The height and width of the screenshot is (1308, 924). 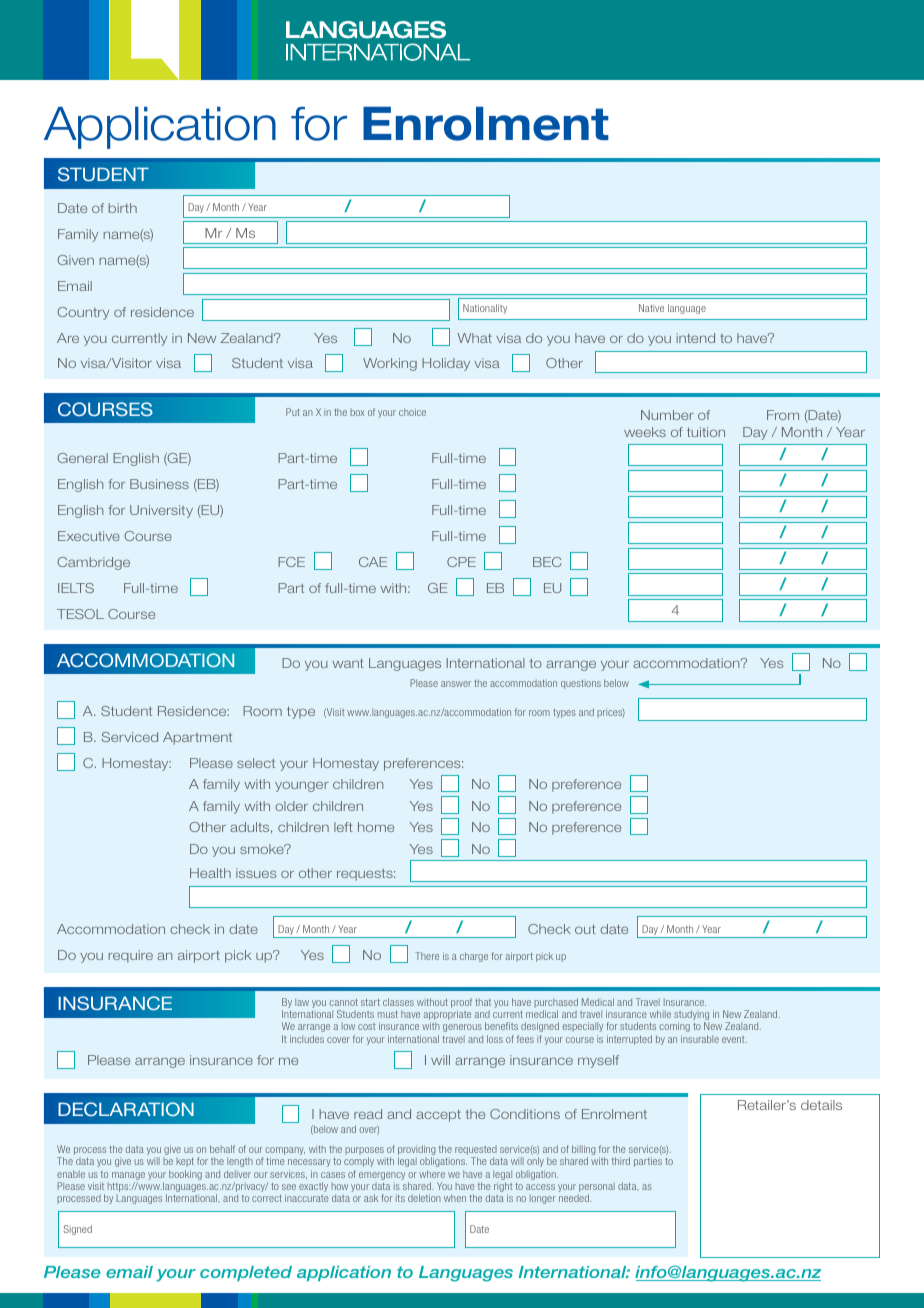 What do you see at coordinates (93, 563) in the screenshot?
I see `Cambridge` at bounding box center [93, 563].
